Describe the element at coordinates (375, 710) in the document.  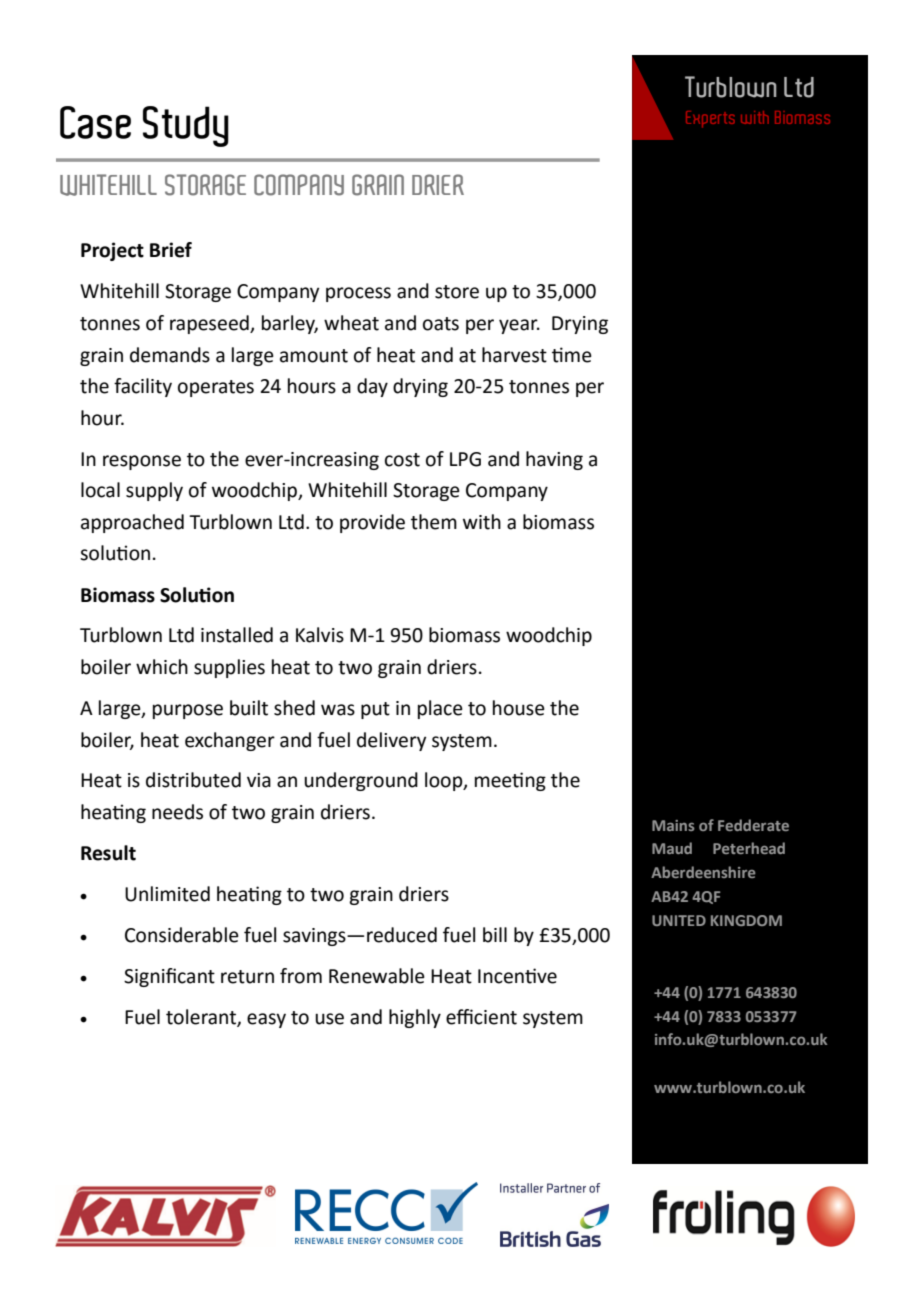
I see `put` at that location.
